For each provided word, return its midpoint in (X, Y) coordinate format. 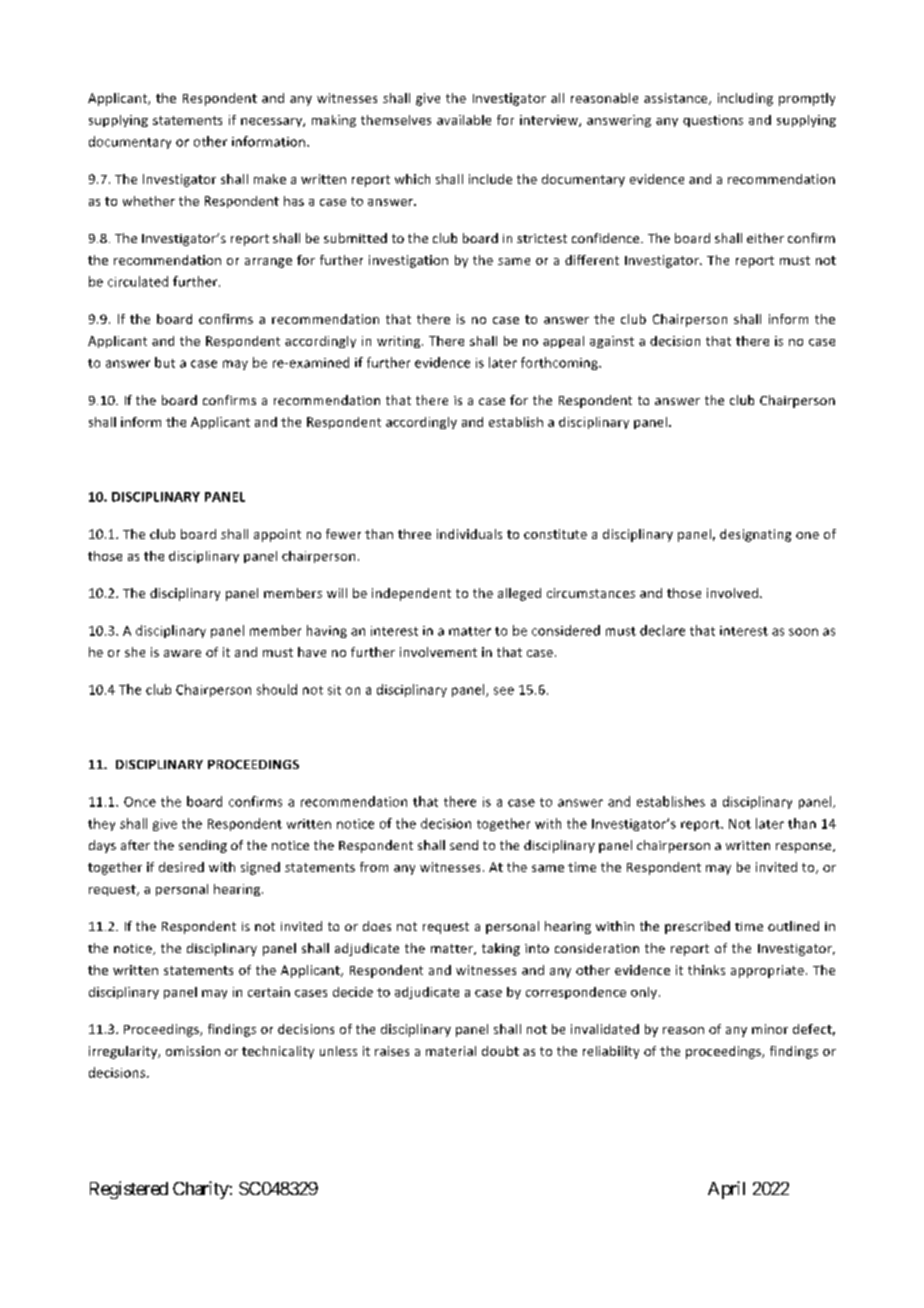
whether (149, 201)
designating (755, 535)
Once (140, 802)
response (805, 848)
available (464, 120)
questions (713, 121)
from (374, 867)
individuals (469, 534)
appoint (277, 535)
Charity (201, 1190)
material (451, 1051)
